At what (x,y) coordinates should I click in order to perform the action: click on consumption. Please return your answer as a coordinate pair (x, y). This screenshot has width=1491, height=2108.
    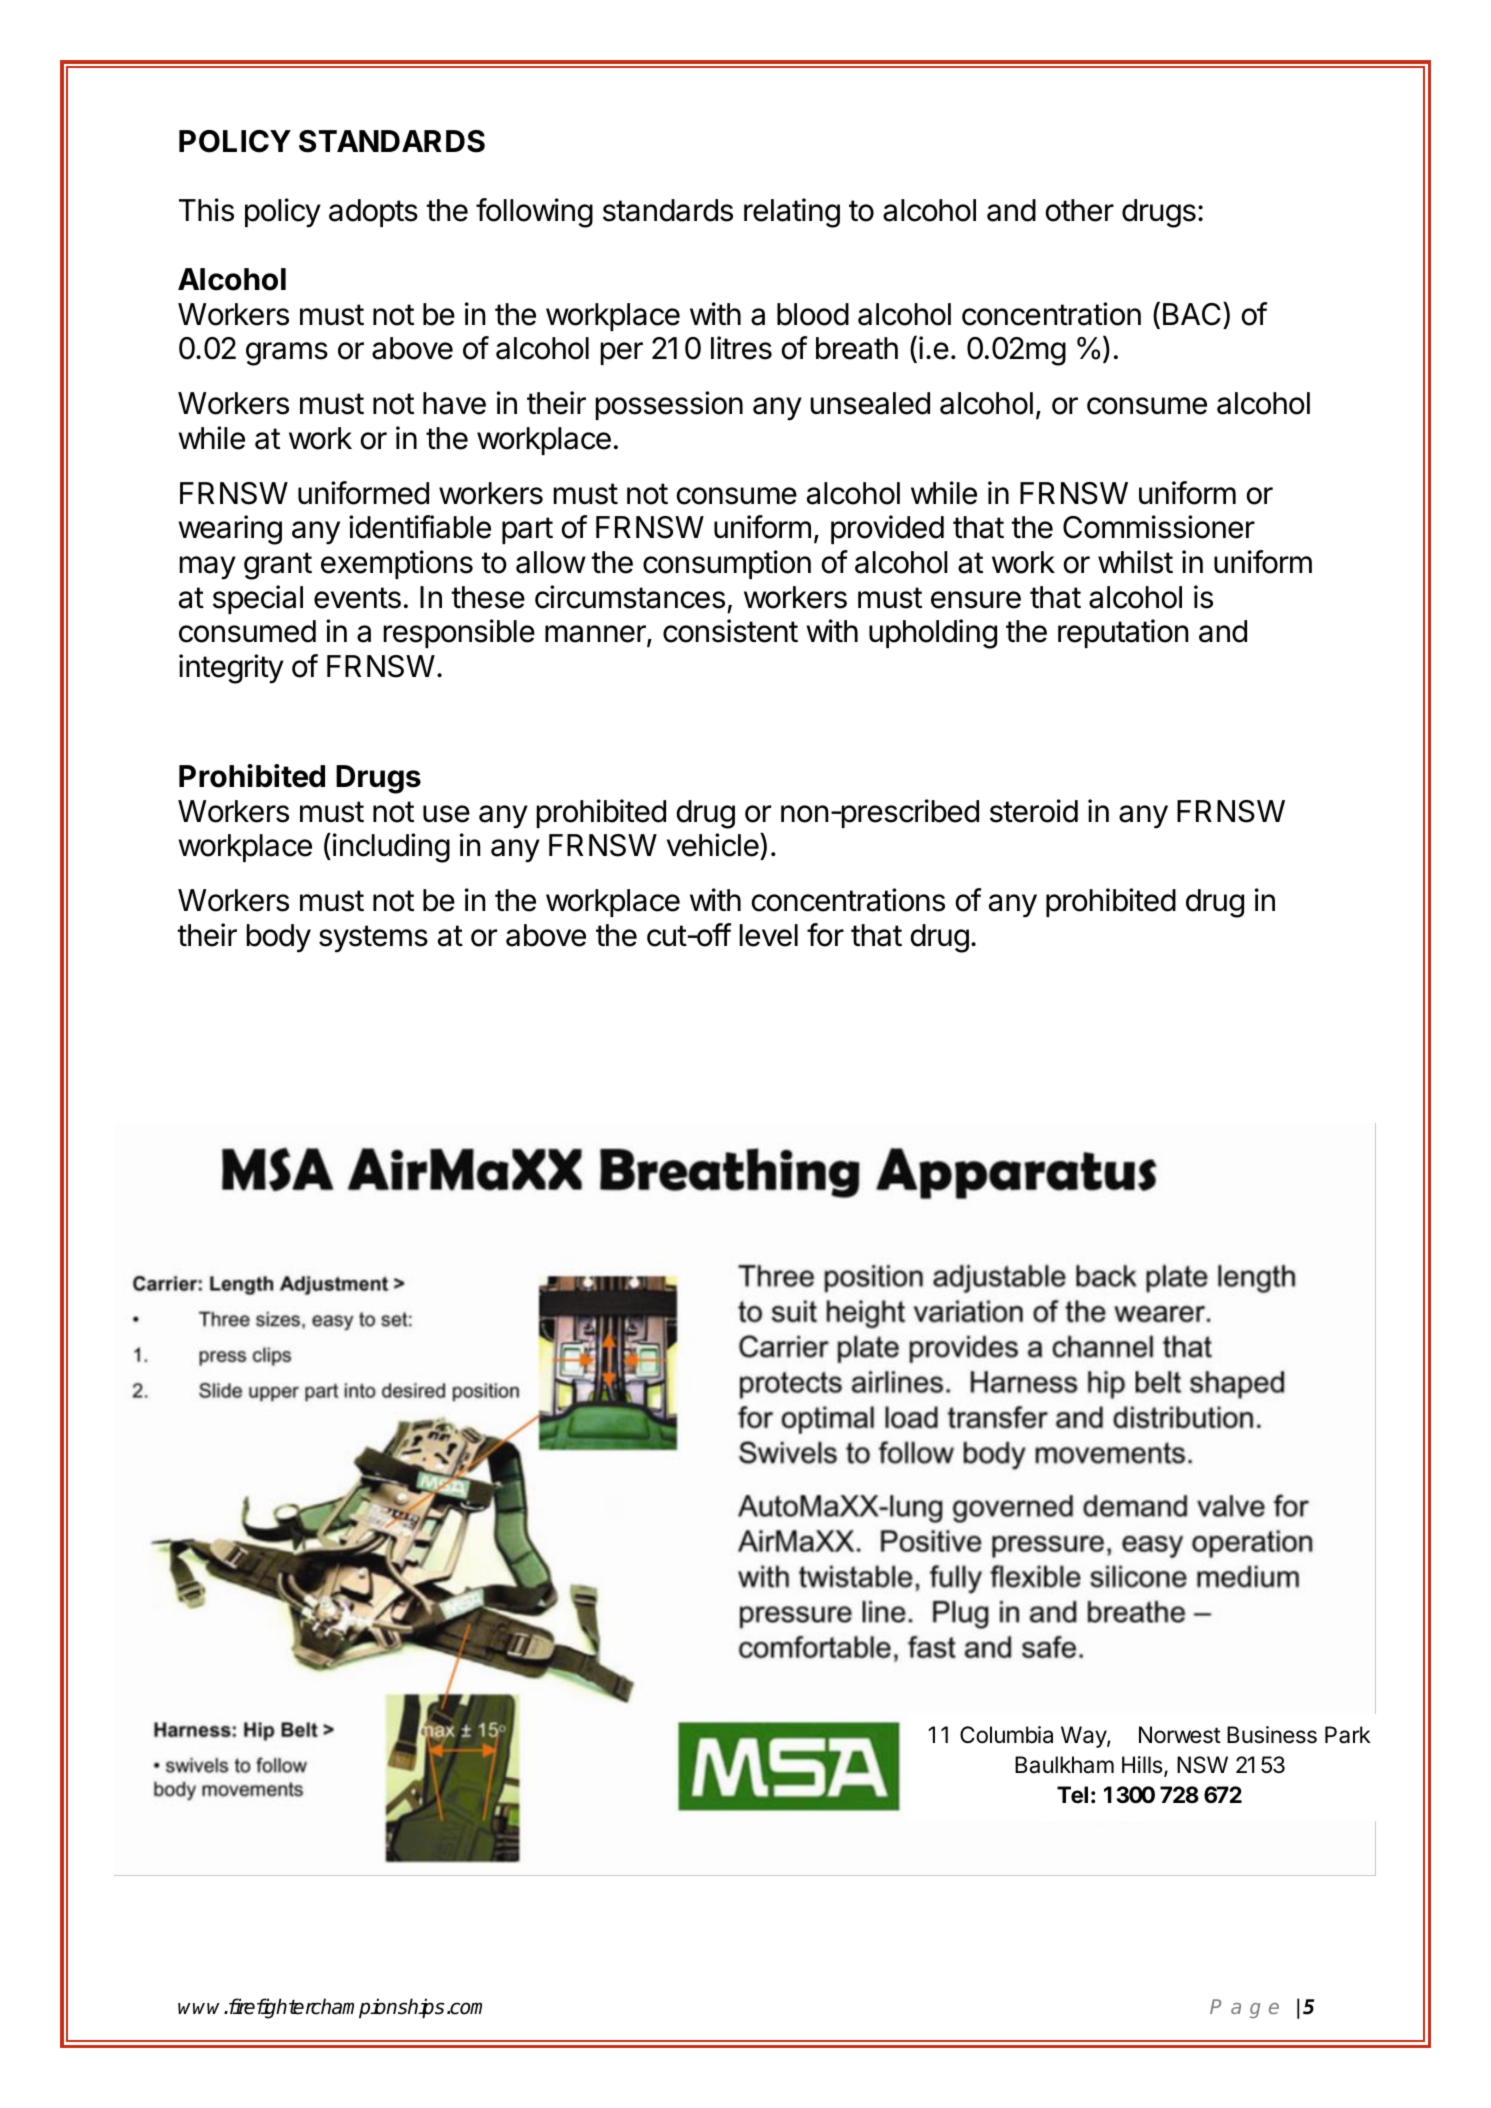
    Looking at the image, I should click on (727, 564).
